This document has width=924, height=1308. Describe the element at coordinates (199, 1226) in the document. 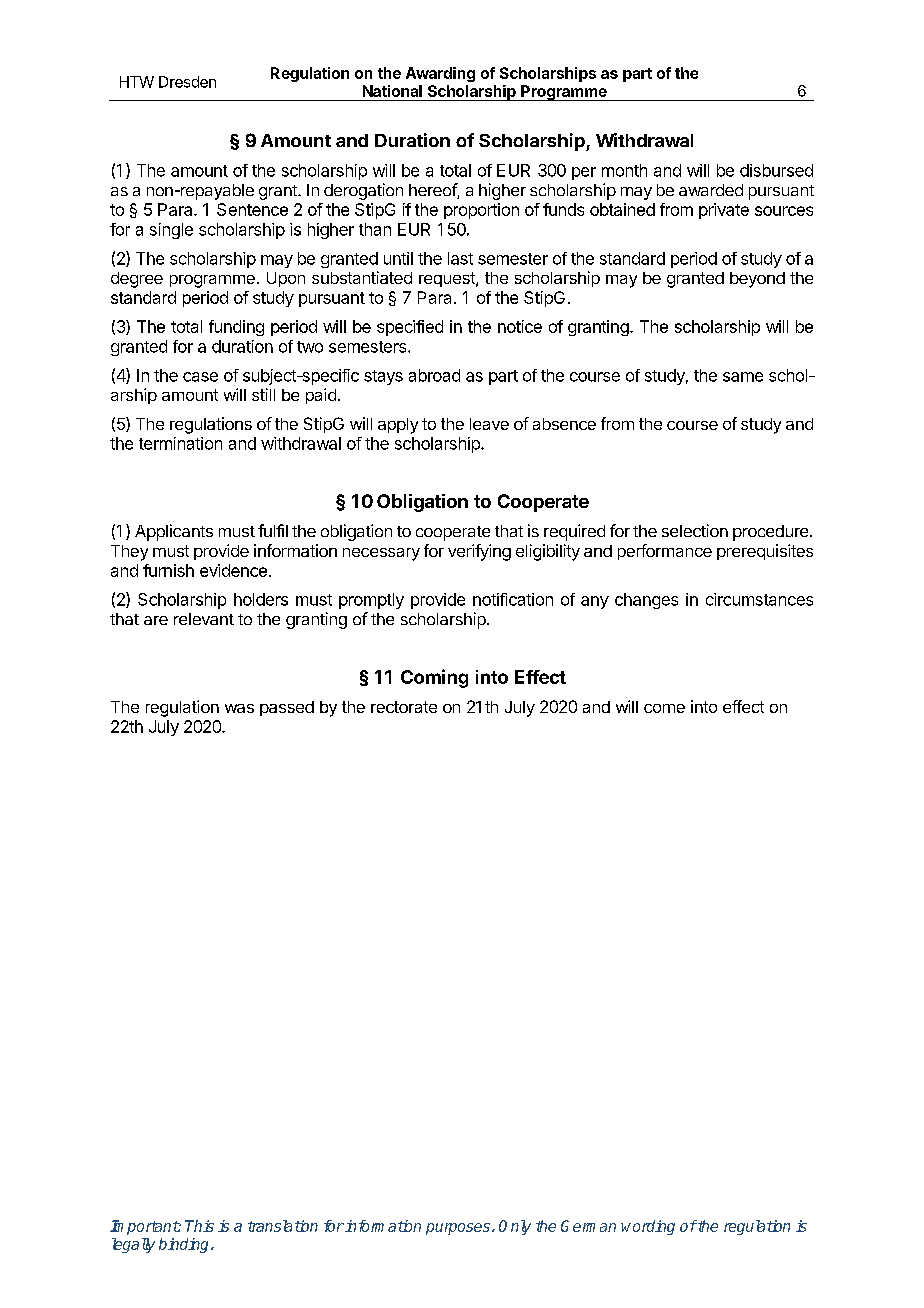

I see `This` at that location.
